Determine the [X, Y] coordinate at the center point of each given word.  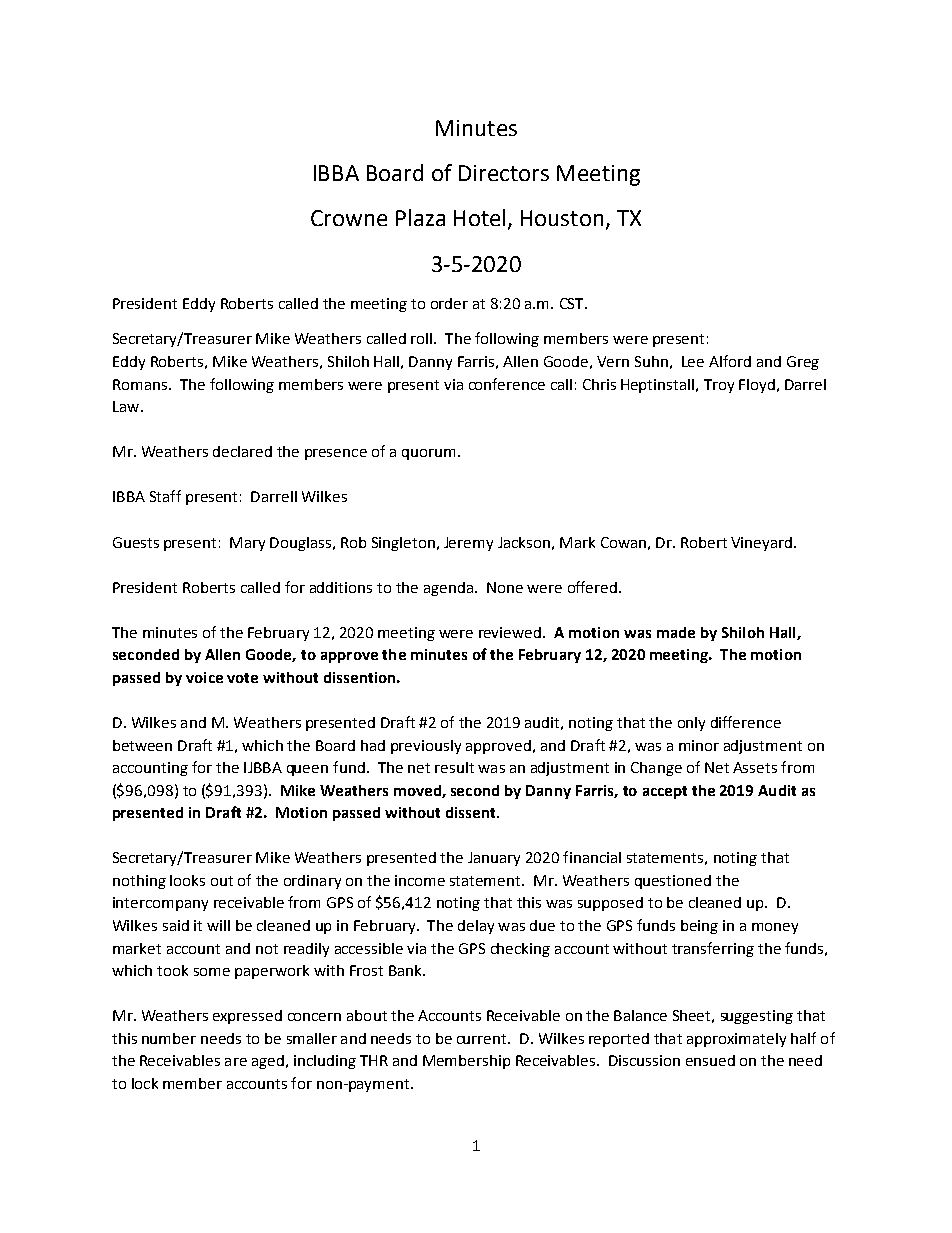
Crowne [349, 218]
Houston [562, 218]
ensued [710, 1060]
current [483, 1039]
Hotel [479, 217]
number [169, 1038]
